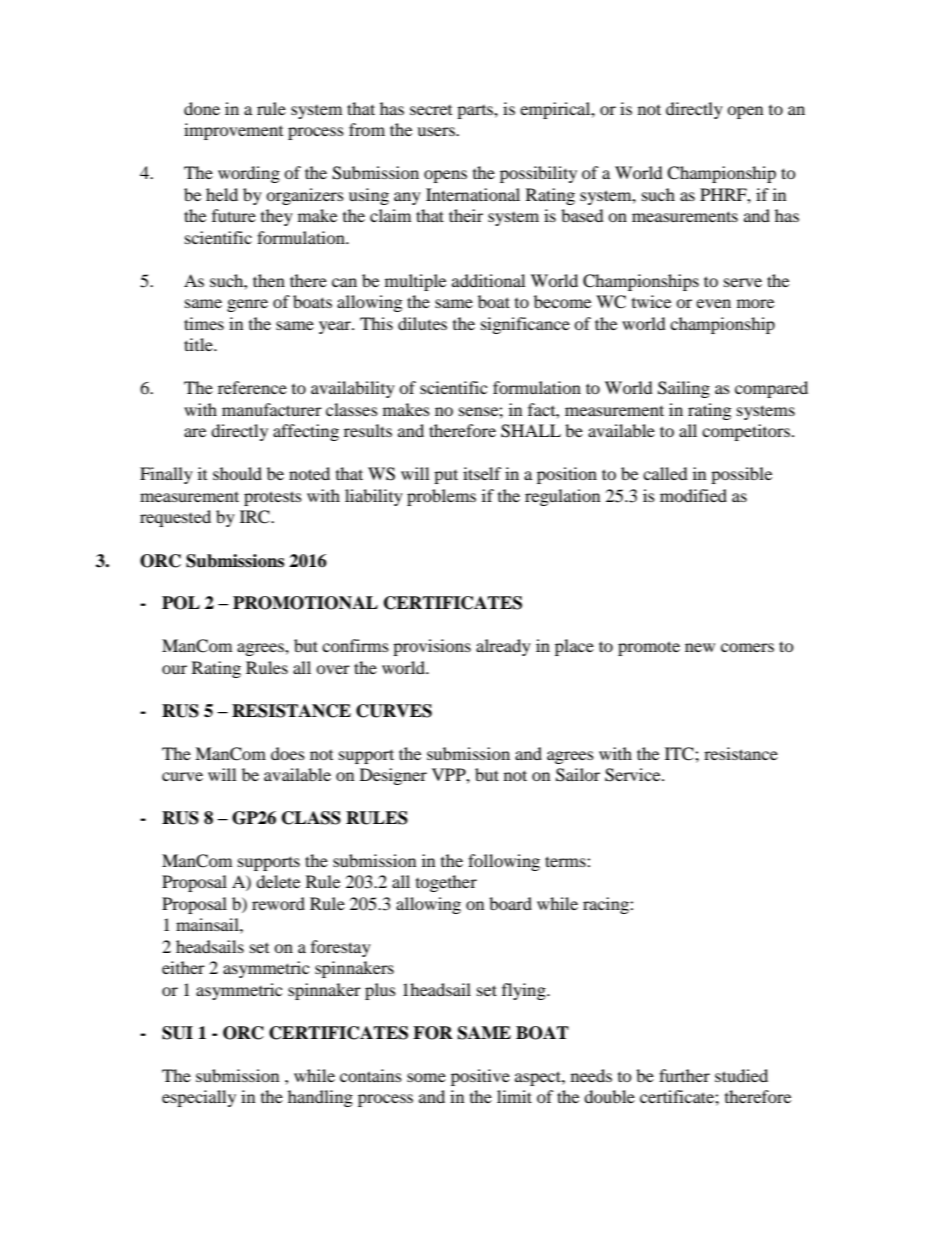 This screenshot has width=952, height=1233. Describe the element at coordinates (680, 754) in the screenshot. I see `ITC` at that location.
